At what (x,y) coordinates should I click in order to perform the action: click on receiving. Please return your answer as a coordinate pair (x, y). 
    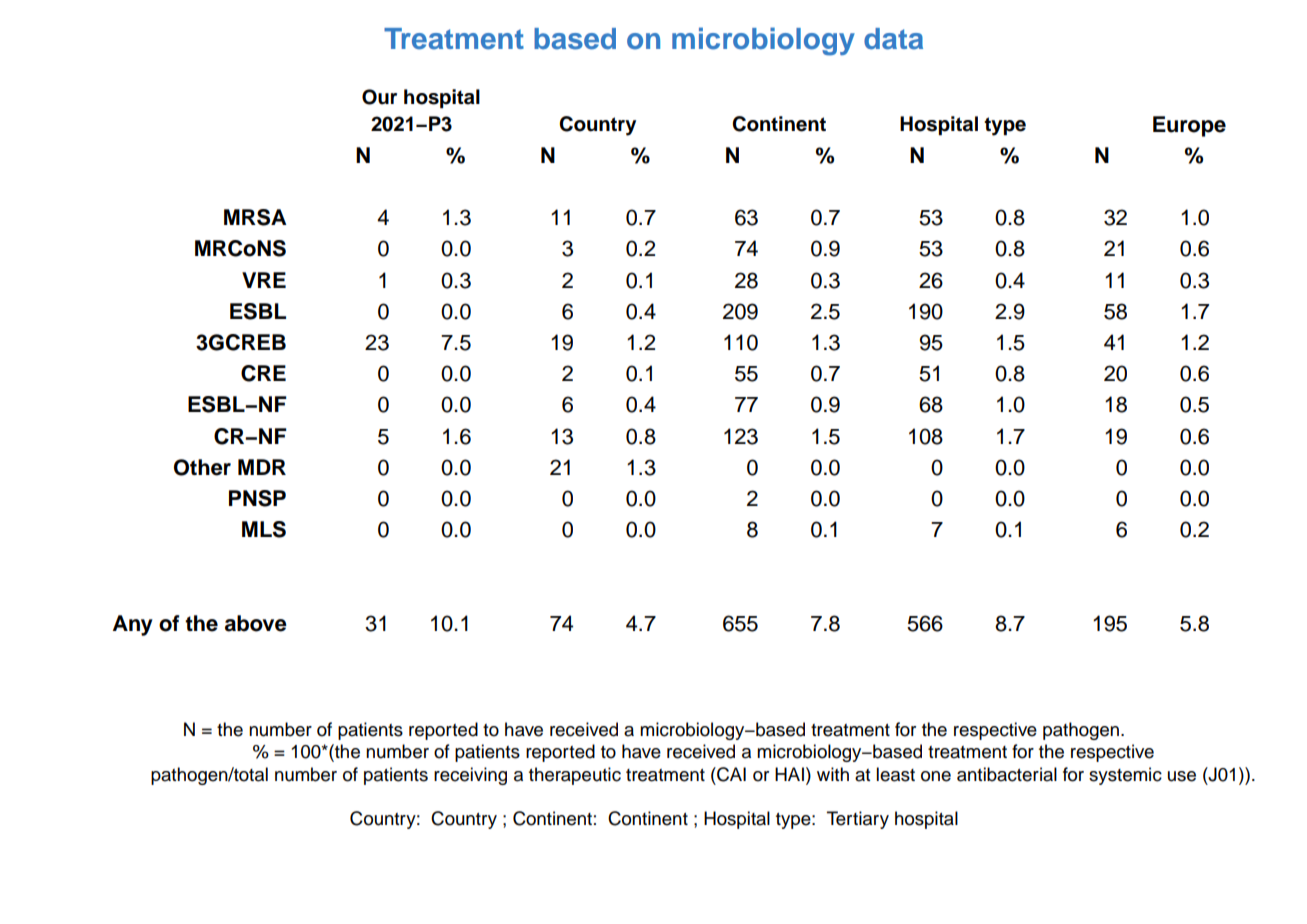
    Looking at the image, I should click on (470, 776).
